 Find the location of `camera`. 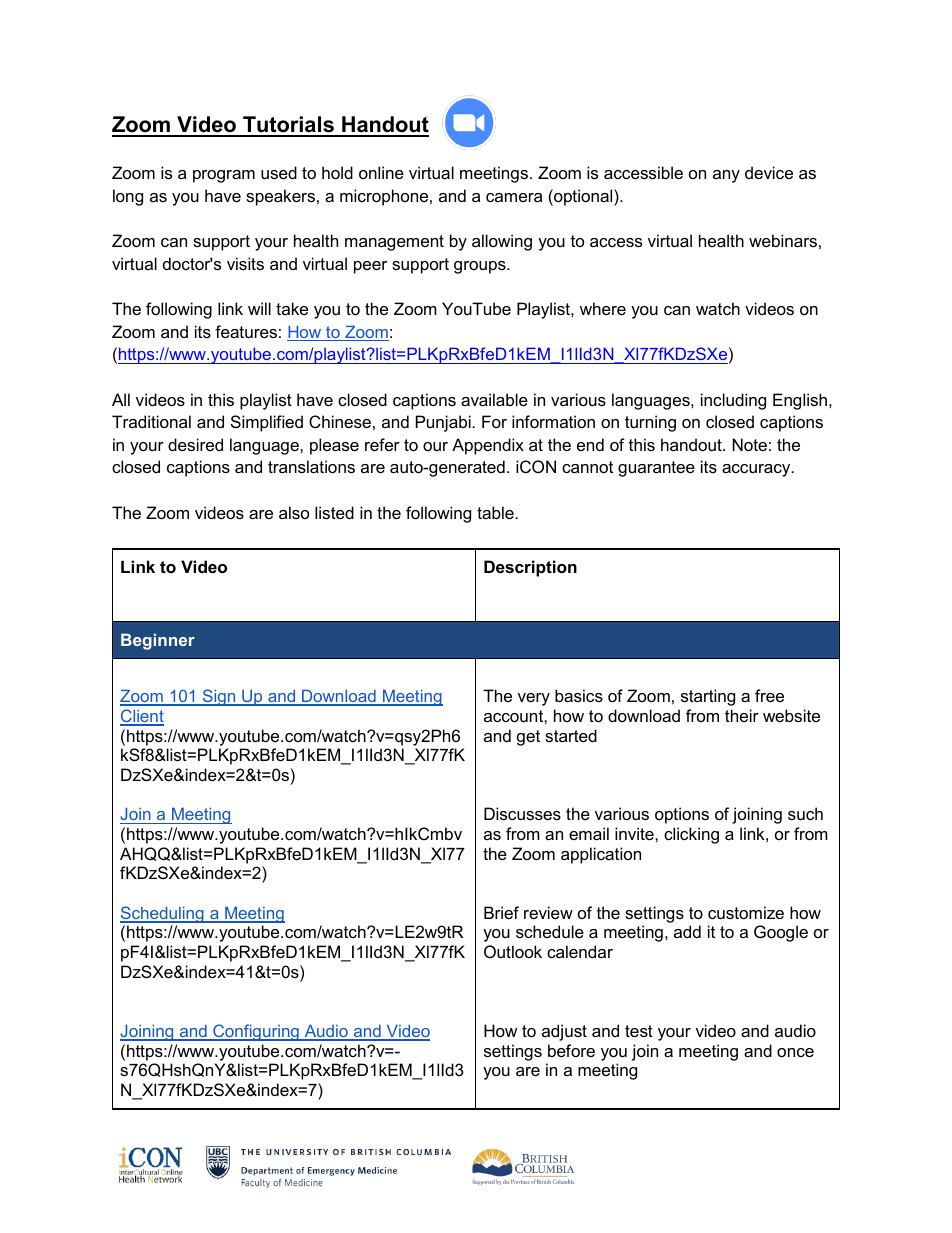

camera is located at coordinates (514, 197).
